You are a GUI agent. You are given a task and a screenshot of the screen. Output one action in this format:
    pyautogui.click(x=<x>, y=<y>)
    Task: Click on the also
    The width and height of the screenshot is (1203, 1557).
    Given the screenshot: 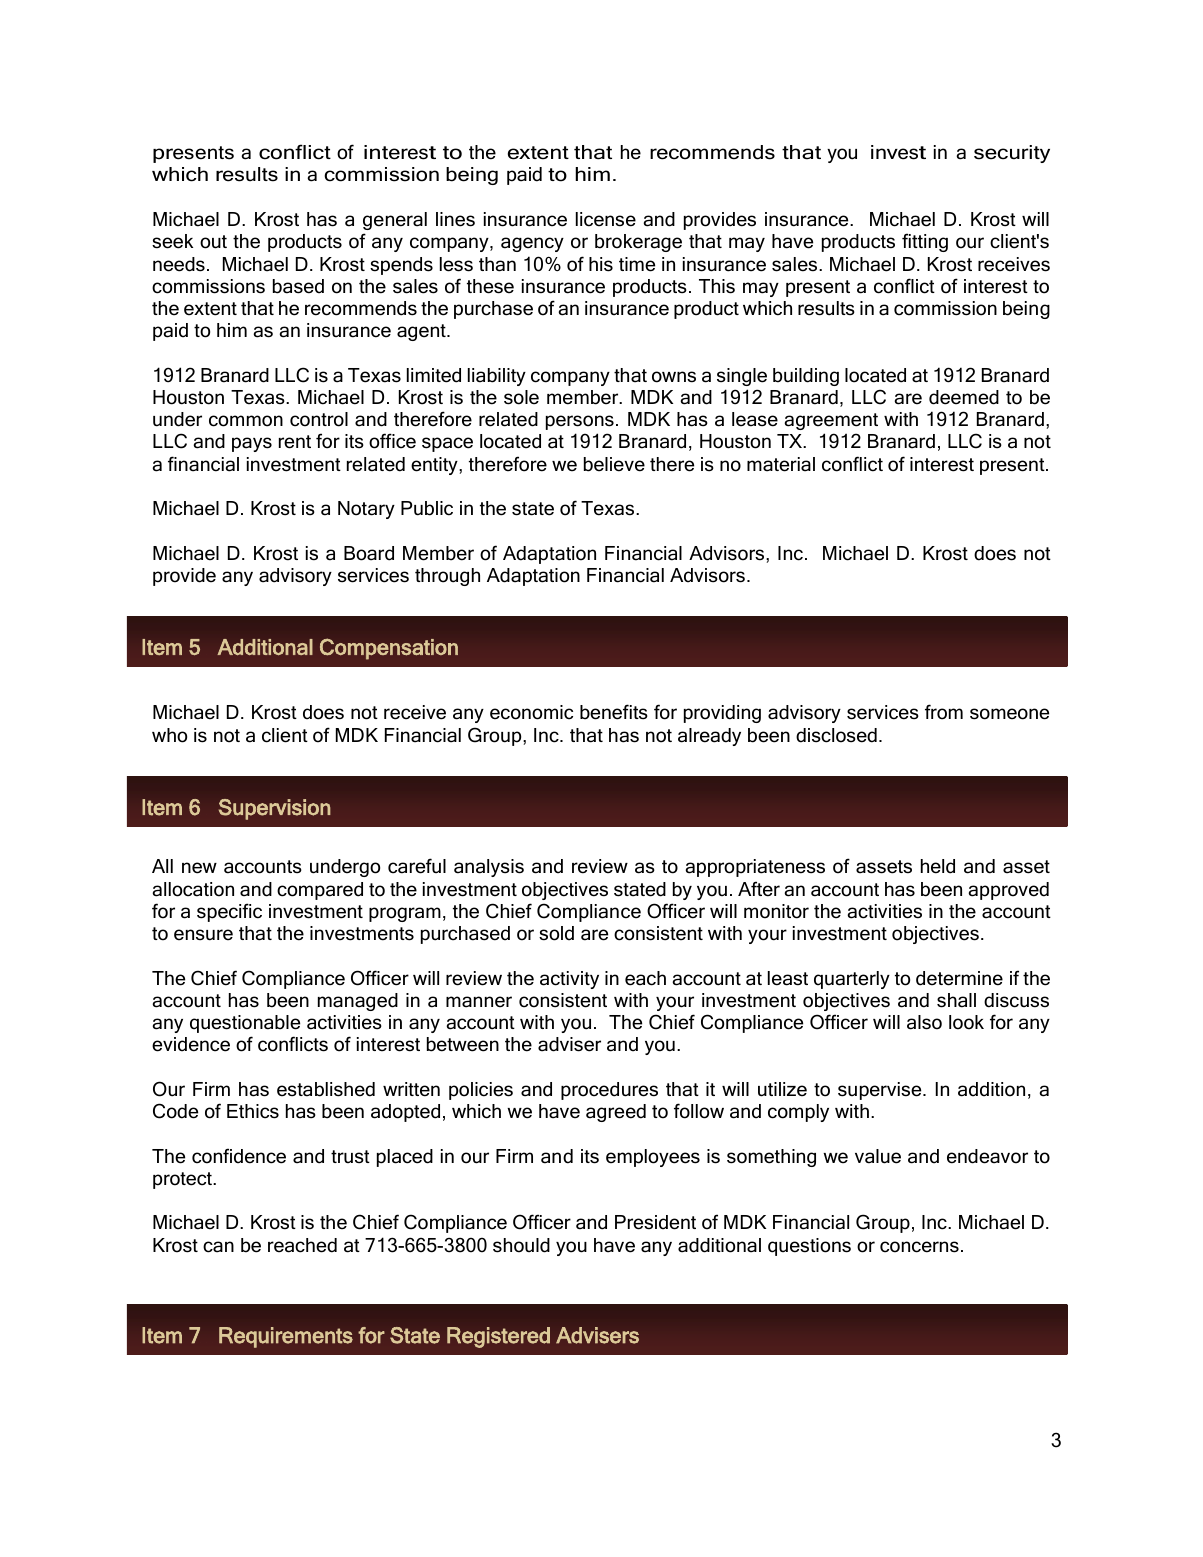 What is the action you would take?
    pyautogui.click(x=924, y=1022)
